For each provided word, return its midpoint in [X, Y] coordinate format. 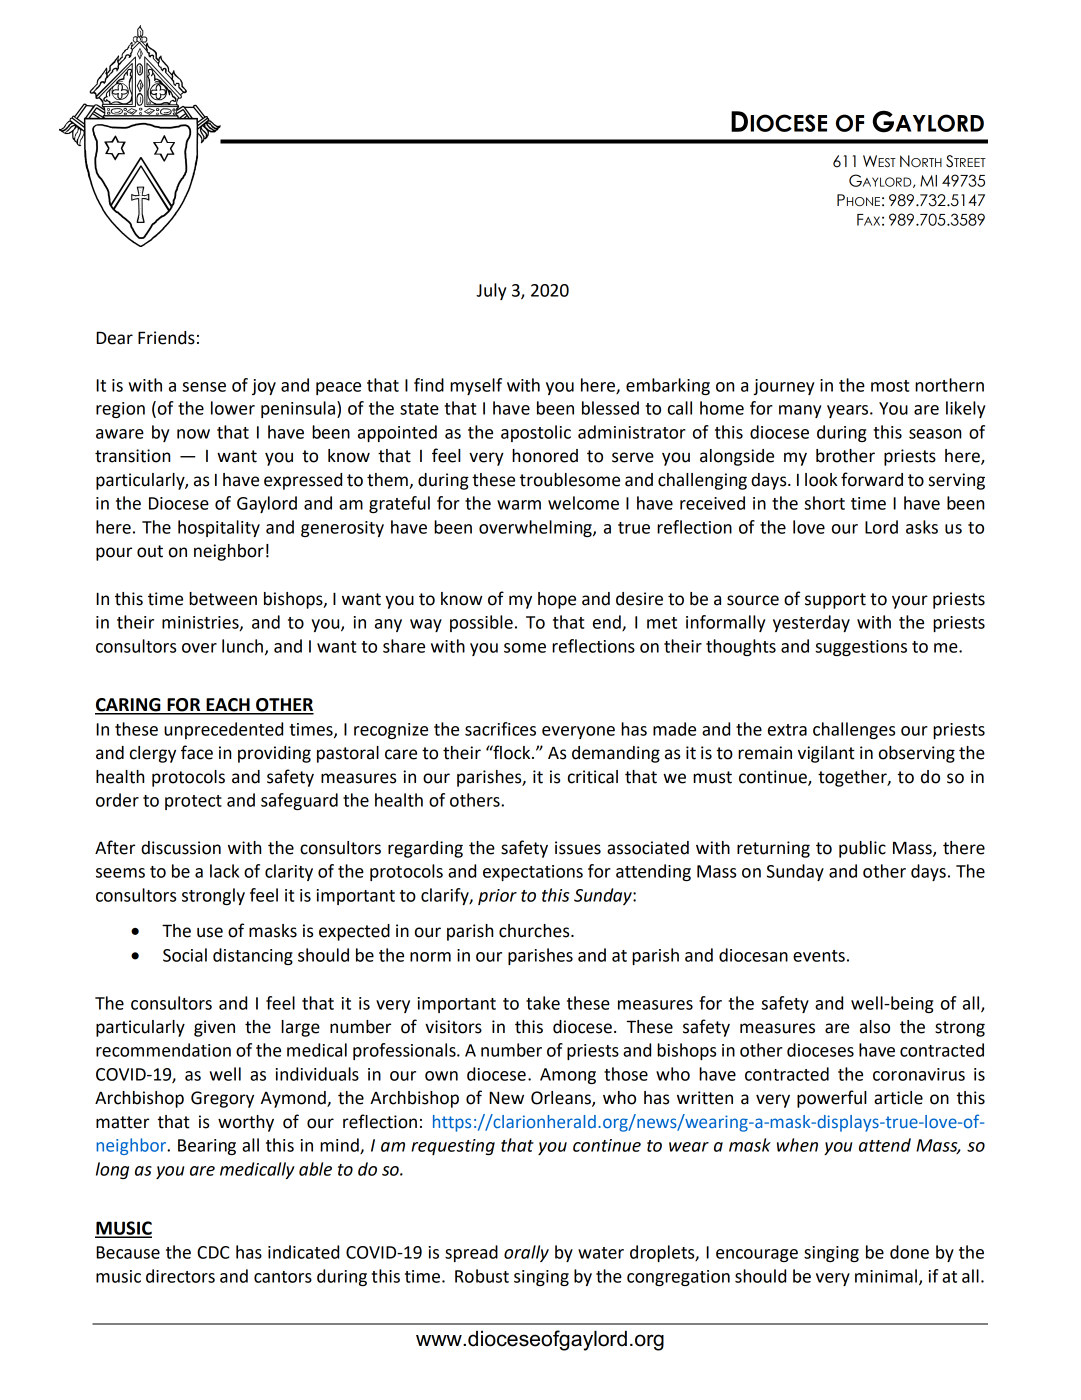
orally [526, 1253]
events [819, 956]
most [890, 386]
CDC [213, 1252]
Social [185, 955]
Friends [166, 338]
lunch [242, 646]
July [491, 291]
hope [557, 600]
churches [535, 931]
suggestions [861, 648]
